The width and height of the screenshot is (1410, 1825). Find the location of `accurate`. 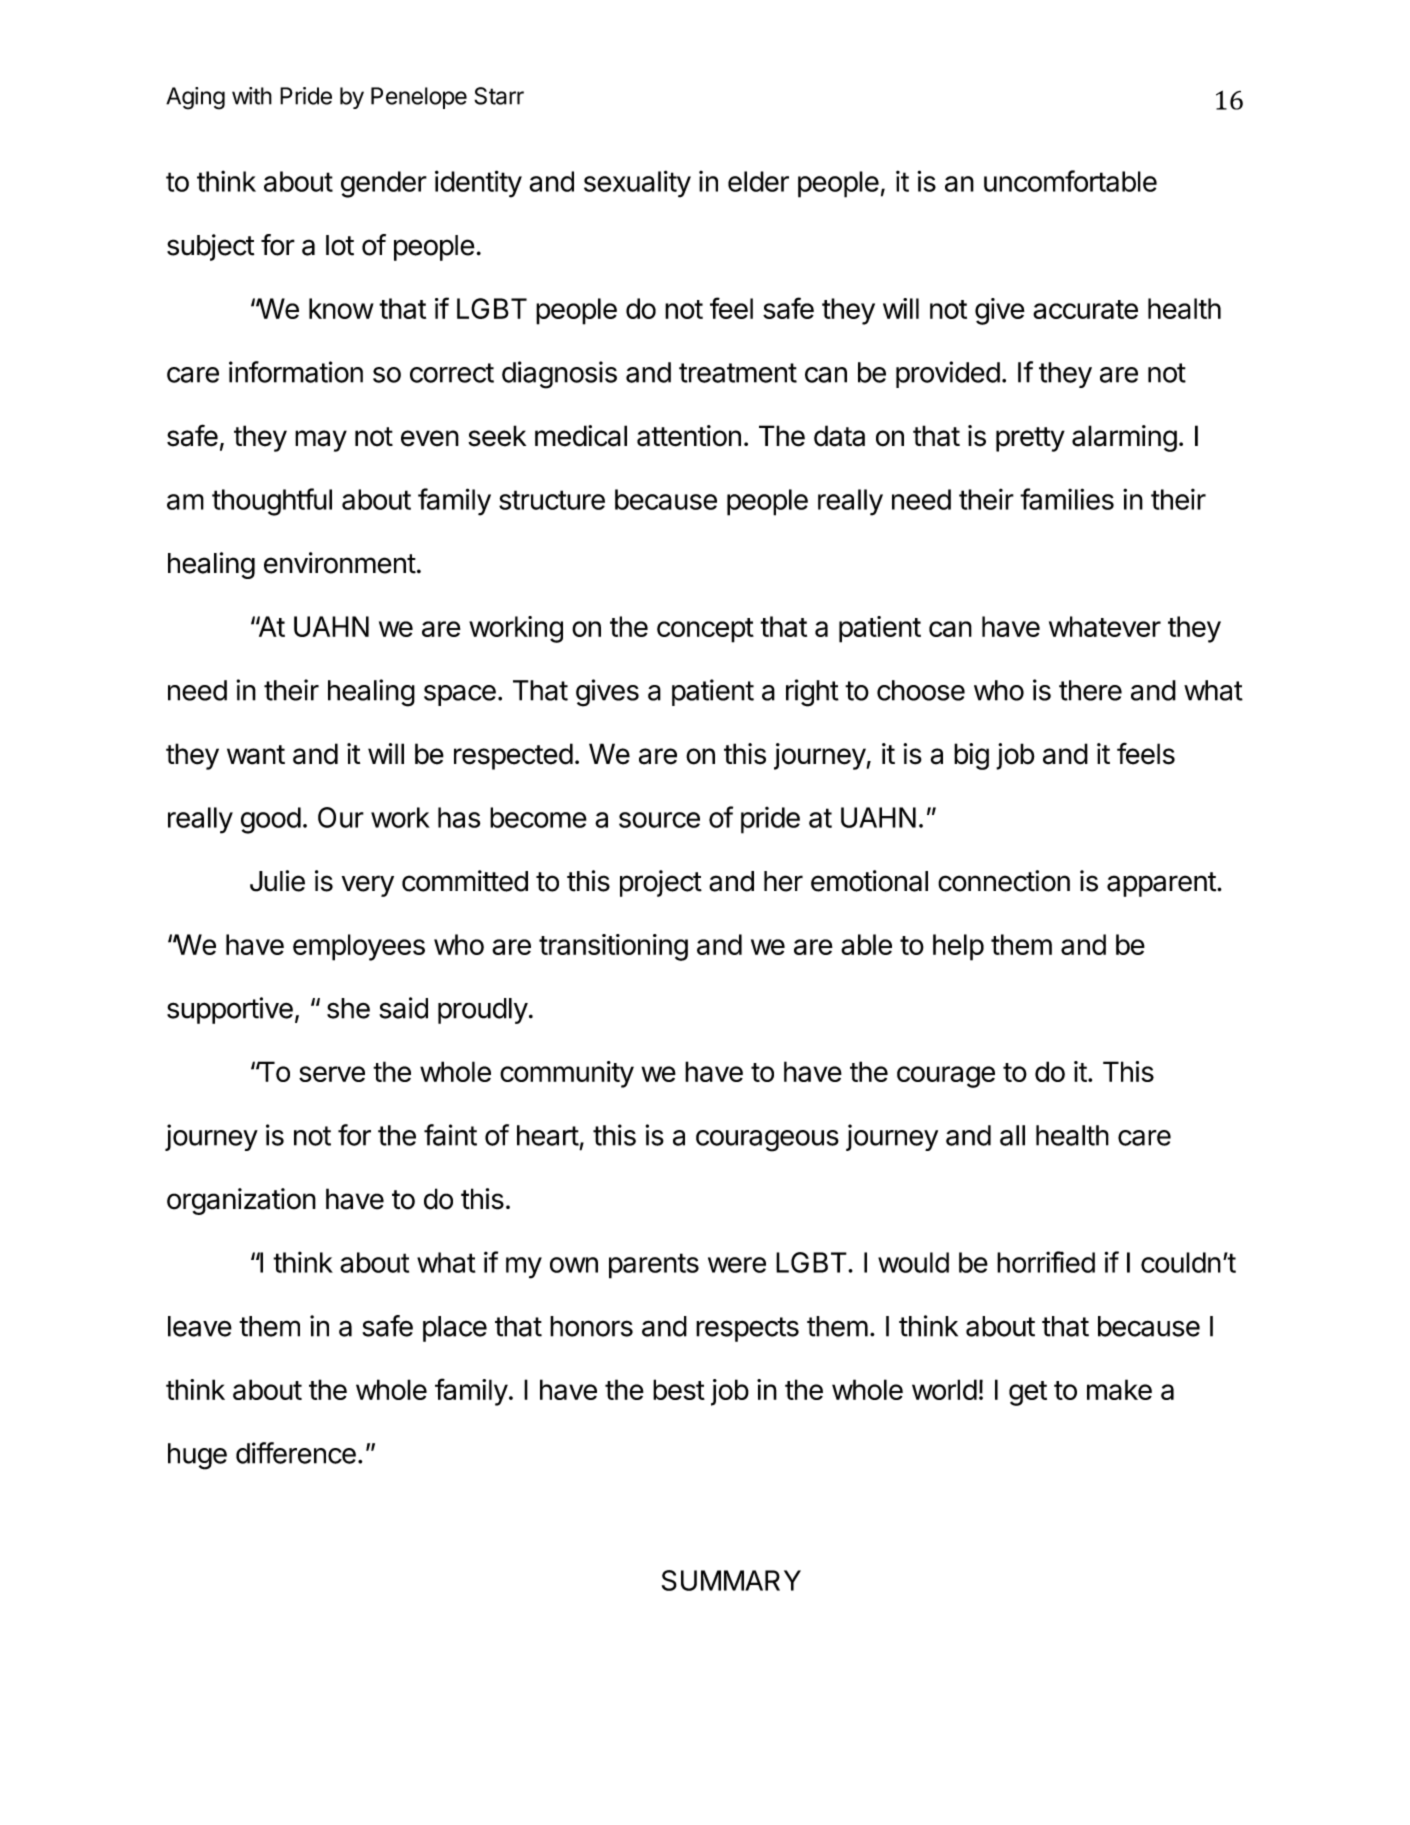

accurate is located at coordinates (1085, 309).
